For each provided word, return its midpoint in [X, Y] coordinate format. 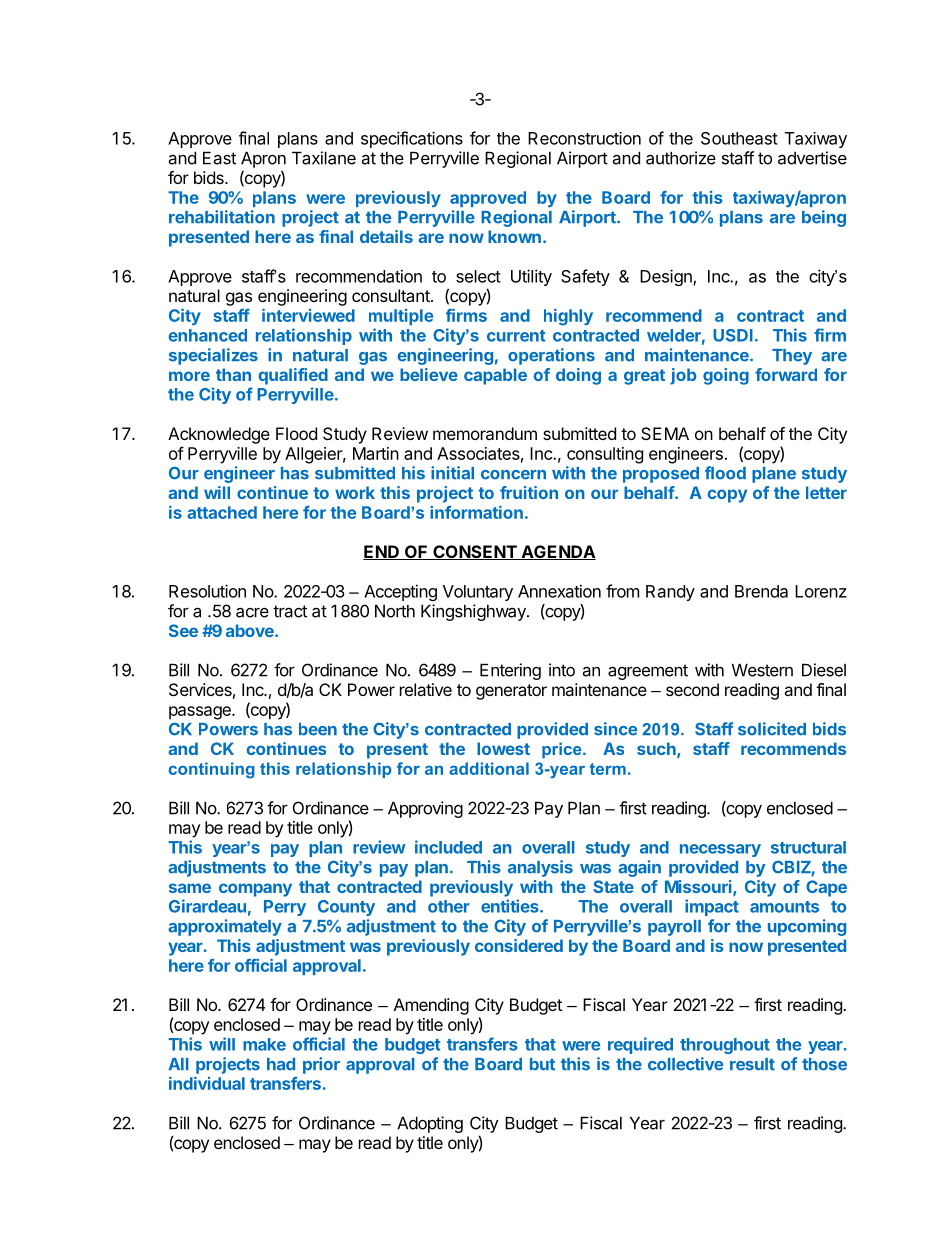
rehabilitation [222, 217]
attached [222, 512]
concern [513, 475]
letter [826, 492]
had [281, 1064]
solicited [772, 729]
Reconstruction [584, 138]
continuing [212, 770]
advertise [812, 158]
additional [489, 768]
